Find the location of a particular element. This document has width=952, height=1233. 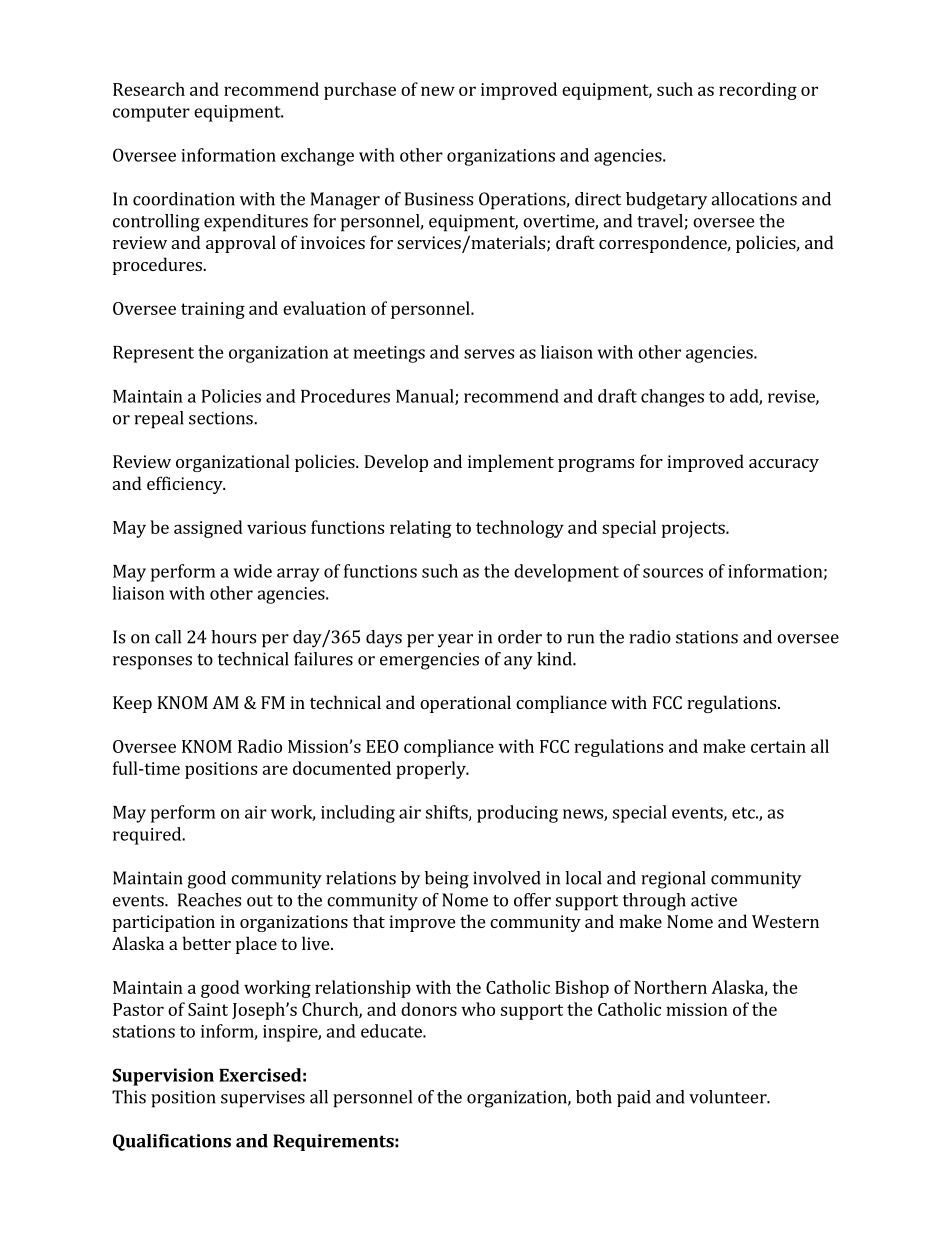

sources is located at coordinates (673, 573).
